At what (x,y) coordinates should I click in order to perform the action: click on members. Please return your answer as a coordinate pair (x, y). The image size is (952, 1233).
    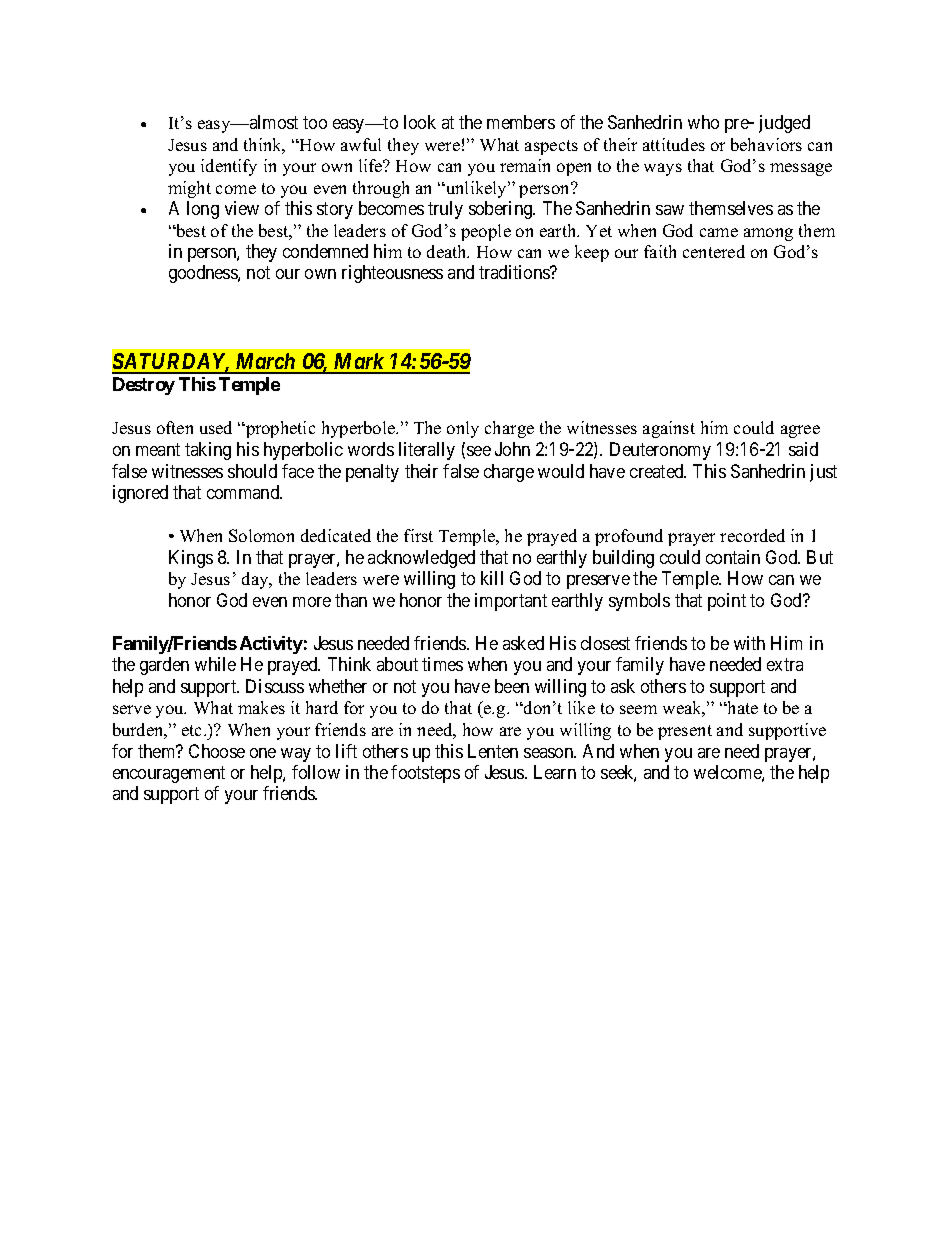
    Looking at the image, I should click on (521, 122).
